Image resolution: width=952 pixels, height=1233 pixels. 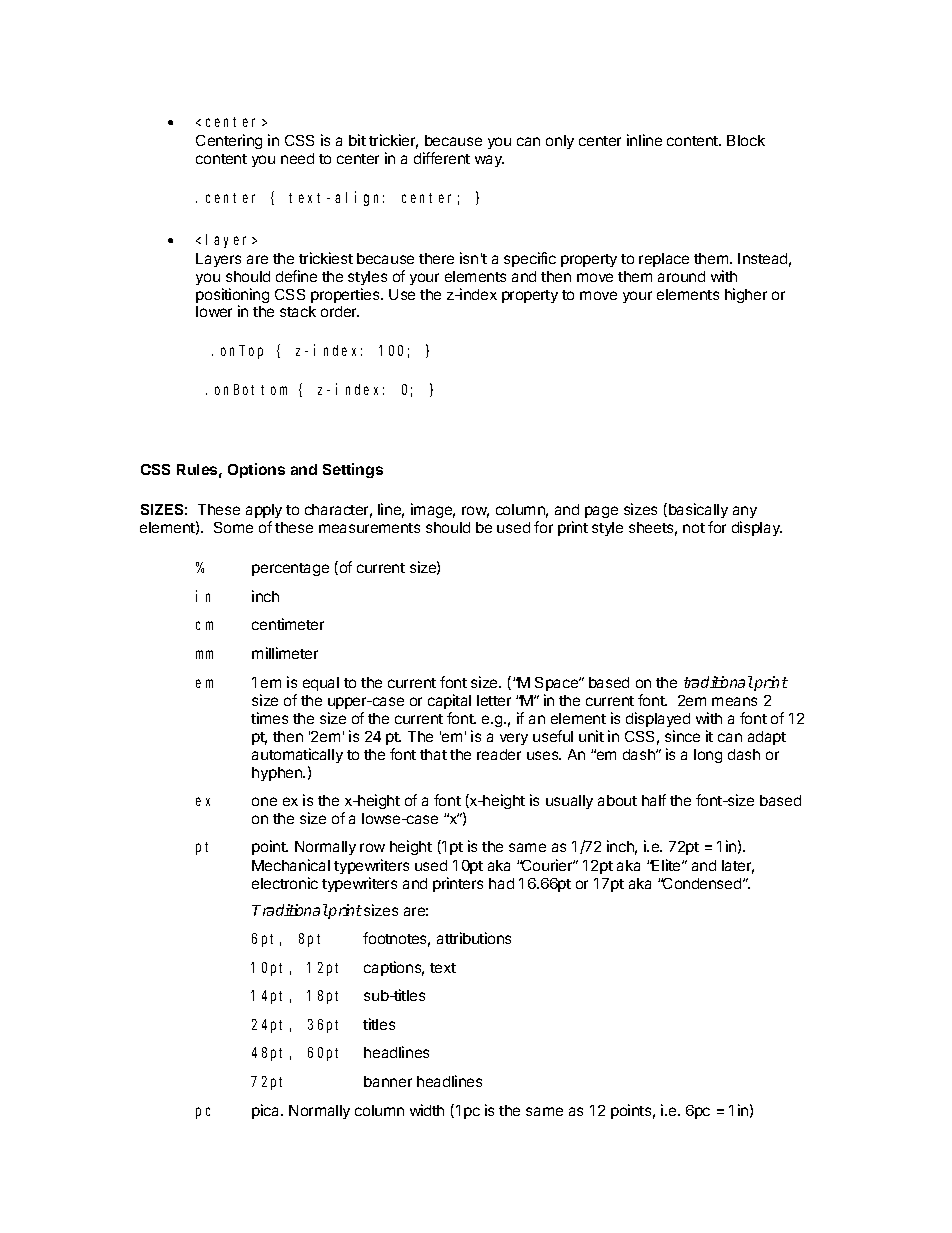 What do you see at coordinates (601, 512) in the screenshot?
I see `page` at bounding box center [601, 512].
